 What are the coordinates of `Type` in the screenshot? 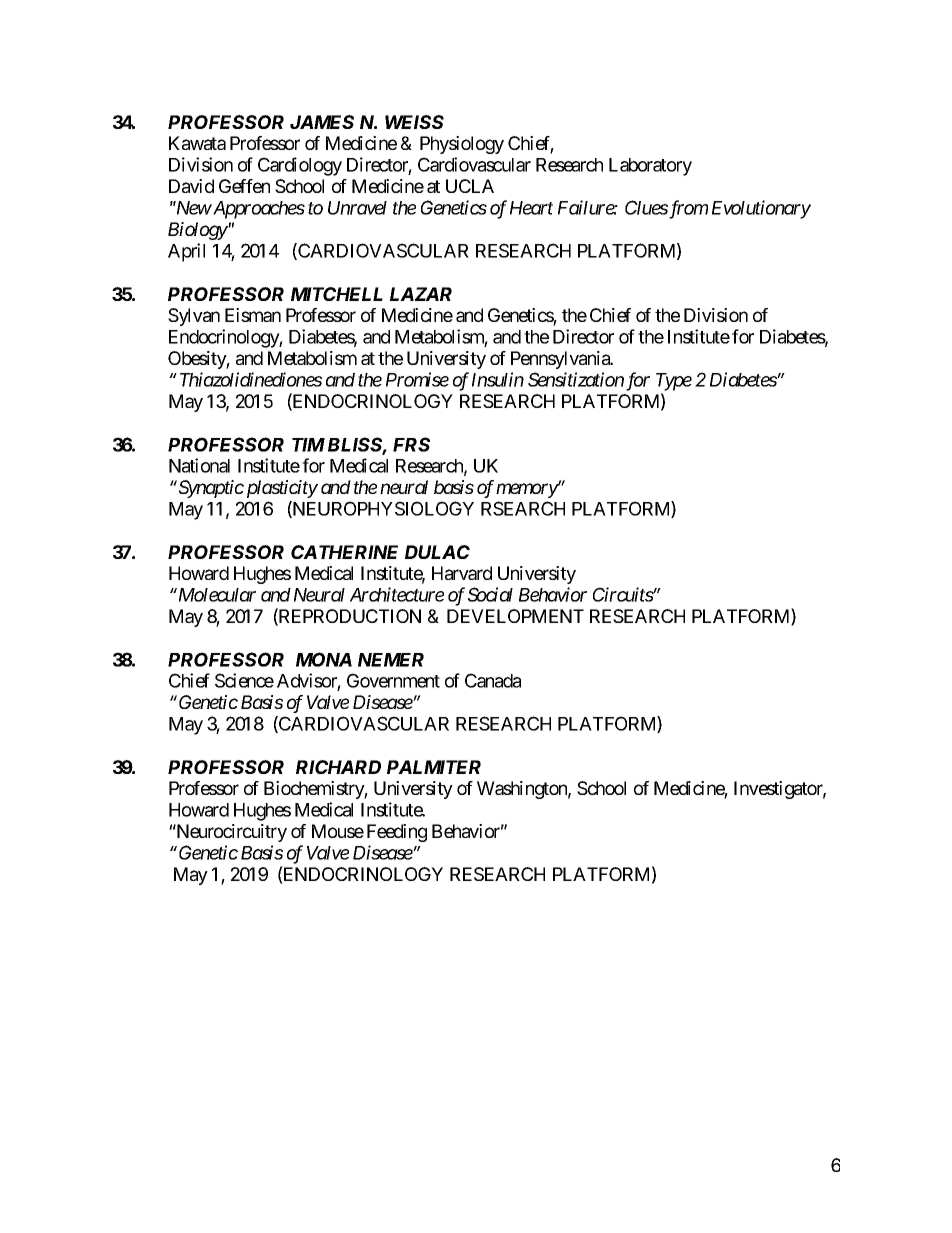 It's located at (674, 382).
